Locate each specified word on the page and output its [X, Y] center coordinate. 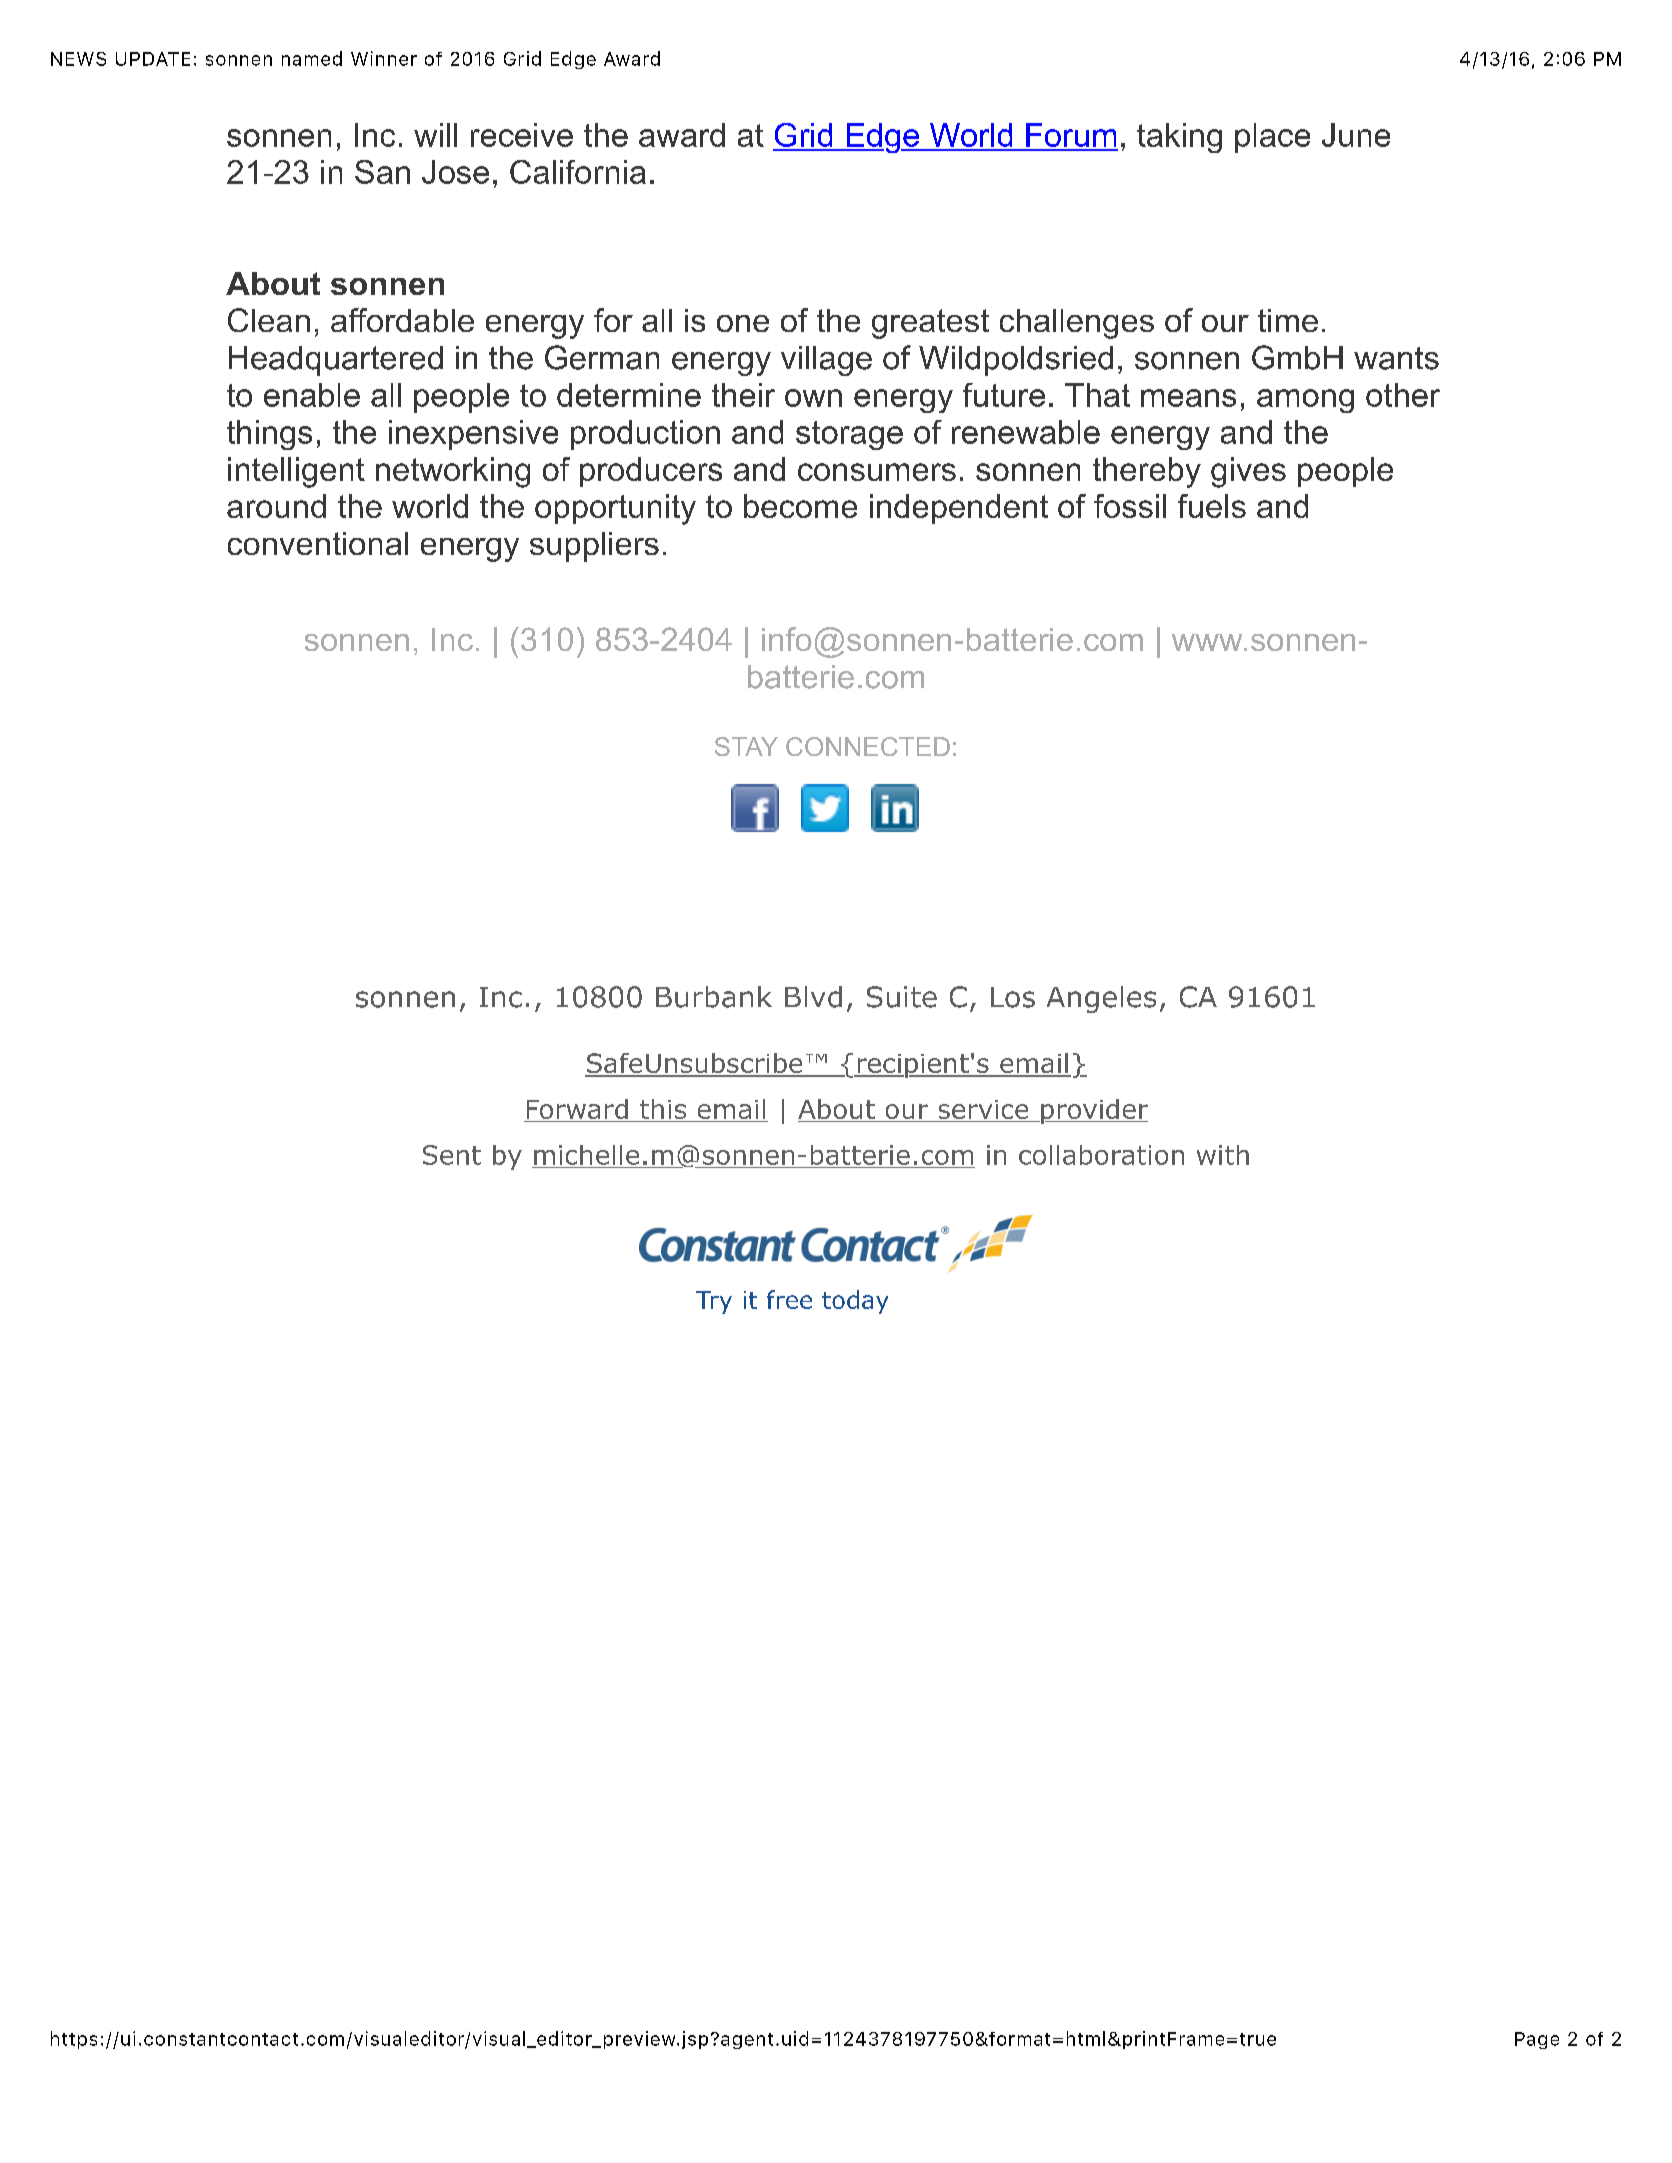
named [312, 58]
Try [714, 1302]
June [1356, 135]
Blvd [813, 997]
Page [1537, 2040]
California [578, 172]
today [855, 1302]
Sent [452, 1155]
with [1223, 1155]
